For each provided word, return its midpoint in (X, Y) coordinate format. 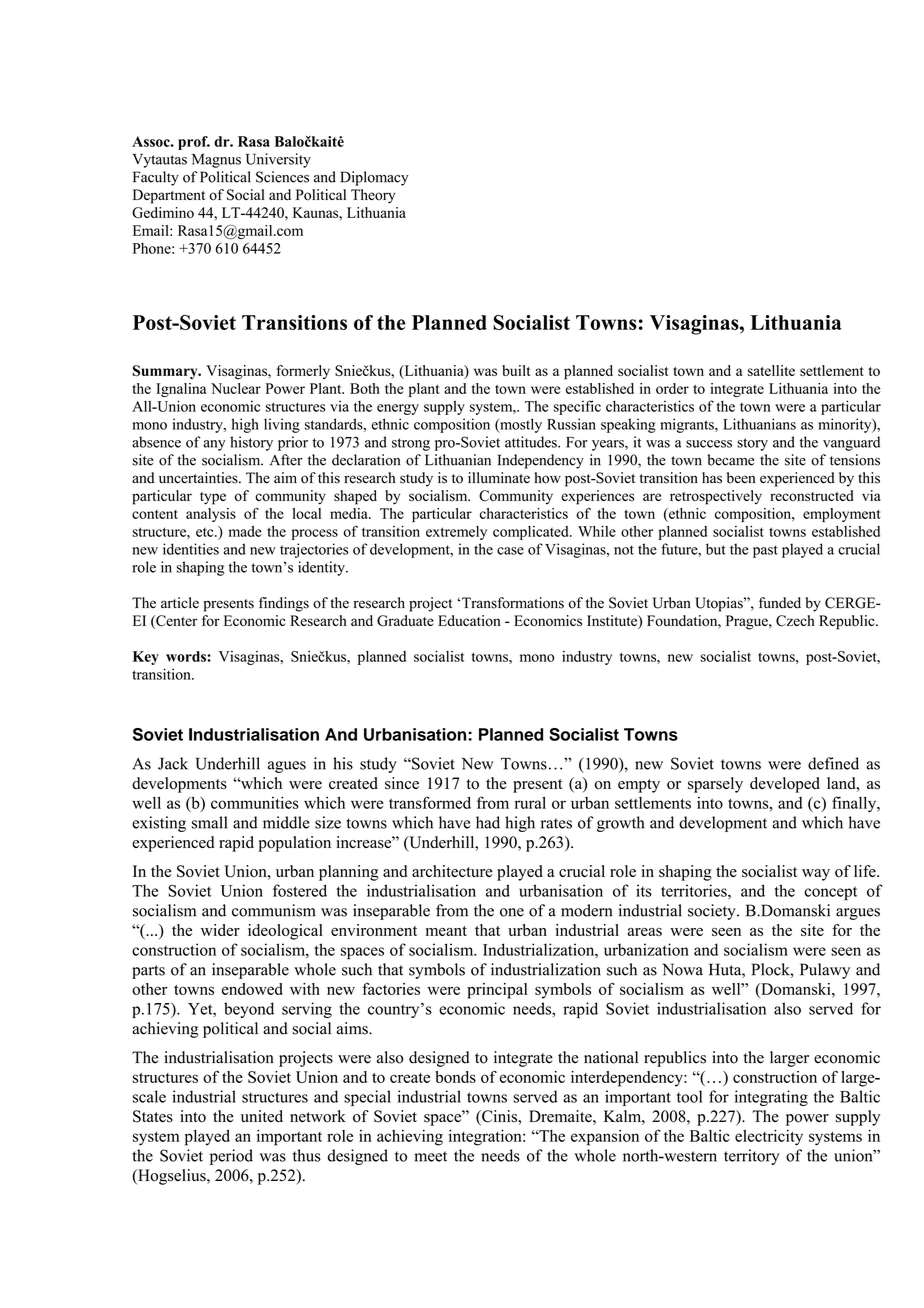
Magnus (216, 161)
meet (430, 1156)
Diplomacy (374, 178)
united (262, 1116)
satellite (771, 370)
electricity (769, 1138)
